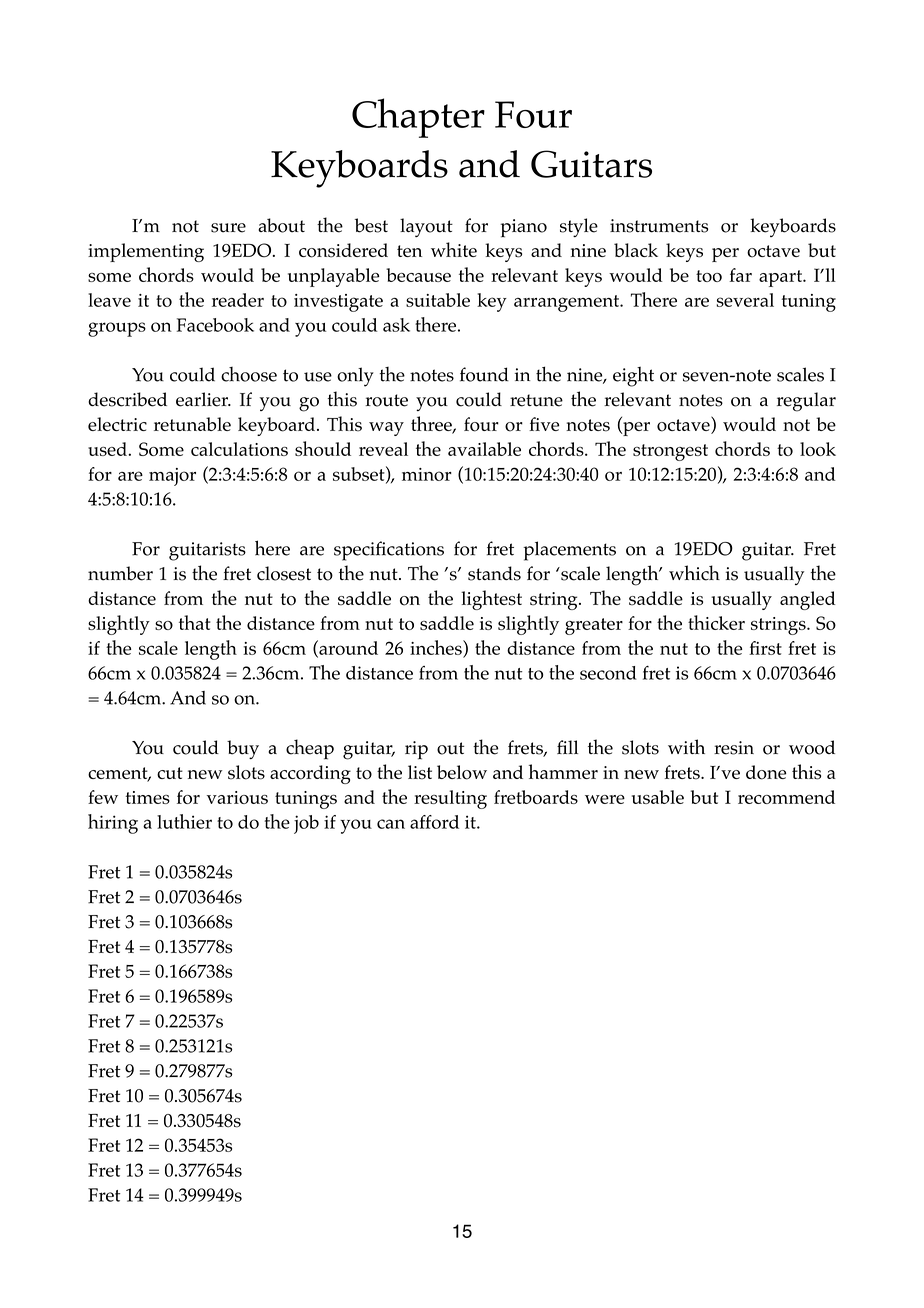  Describe the element at coordinates (633, 377) in the image. I see `eight` at that location.
